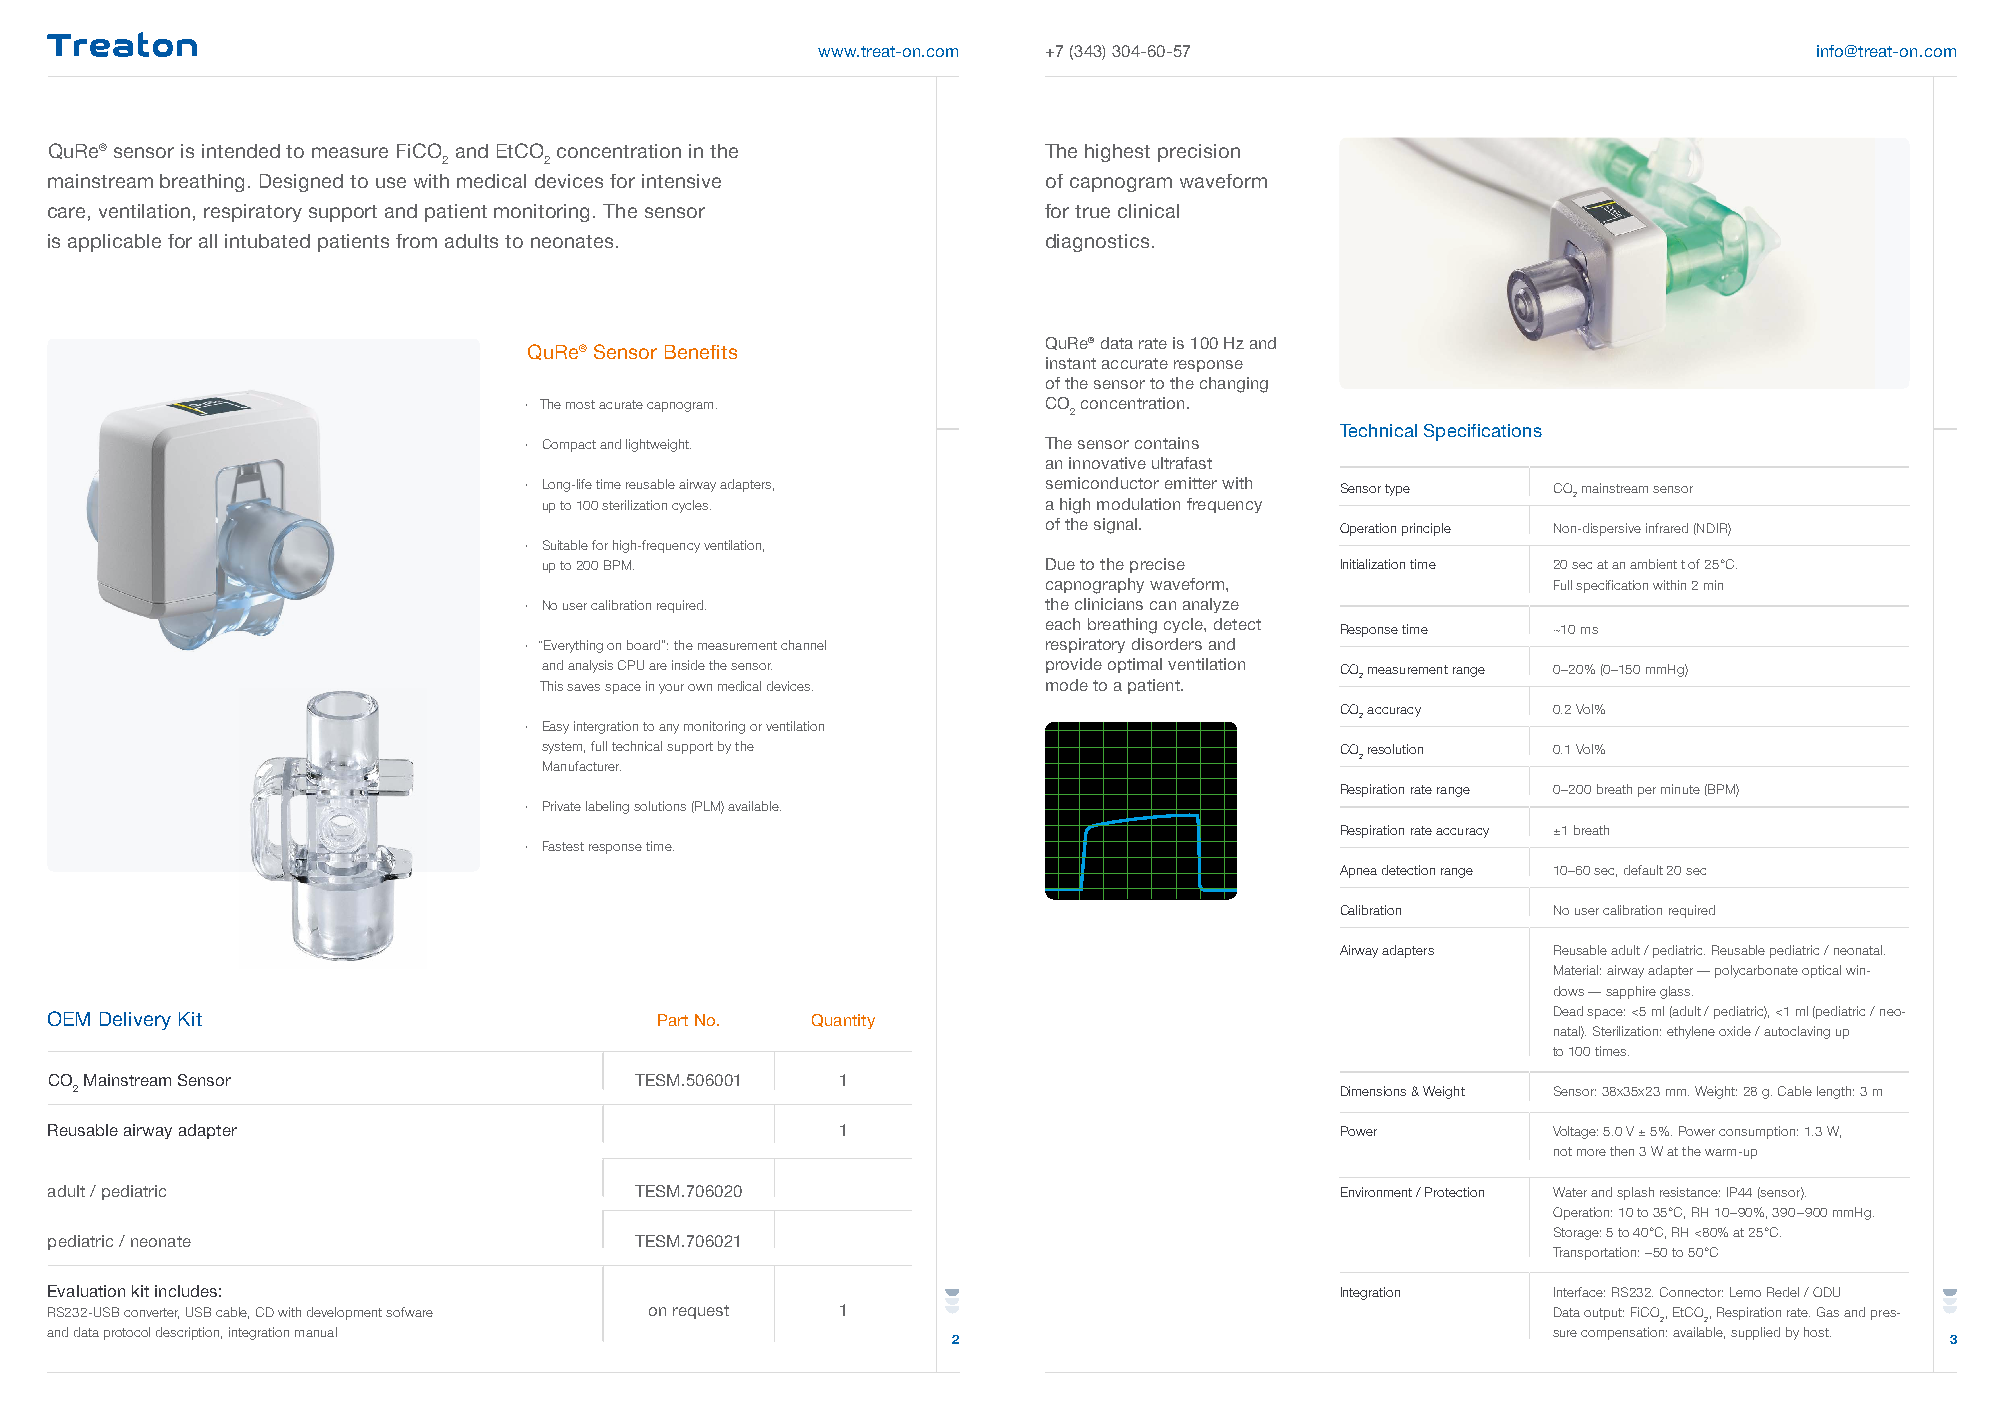  What do you see at coordinates (1092, 211) in the screenshot?
I see `true` at bounding box center [1092, 211].
